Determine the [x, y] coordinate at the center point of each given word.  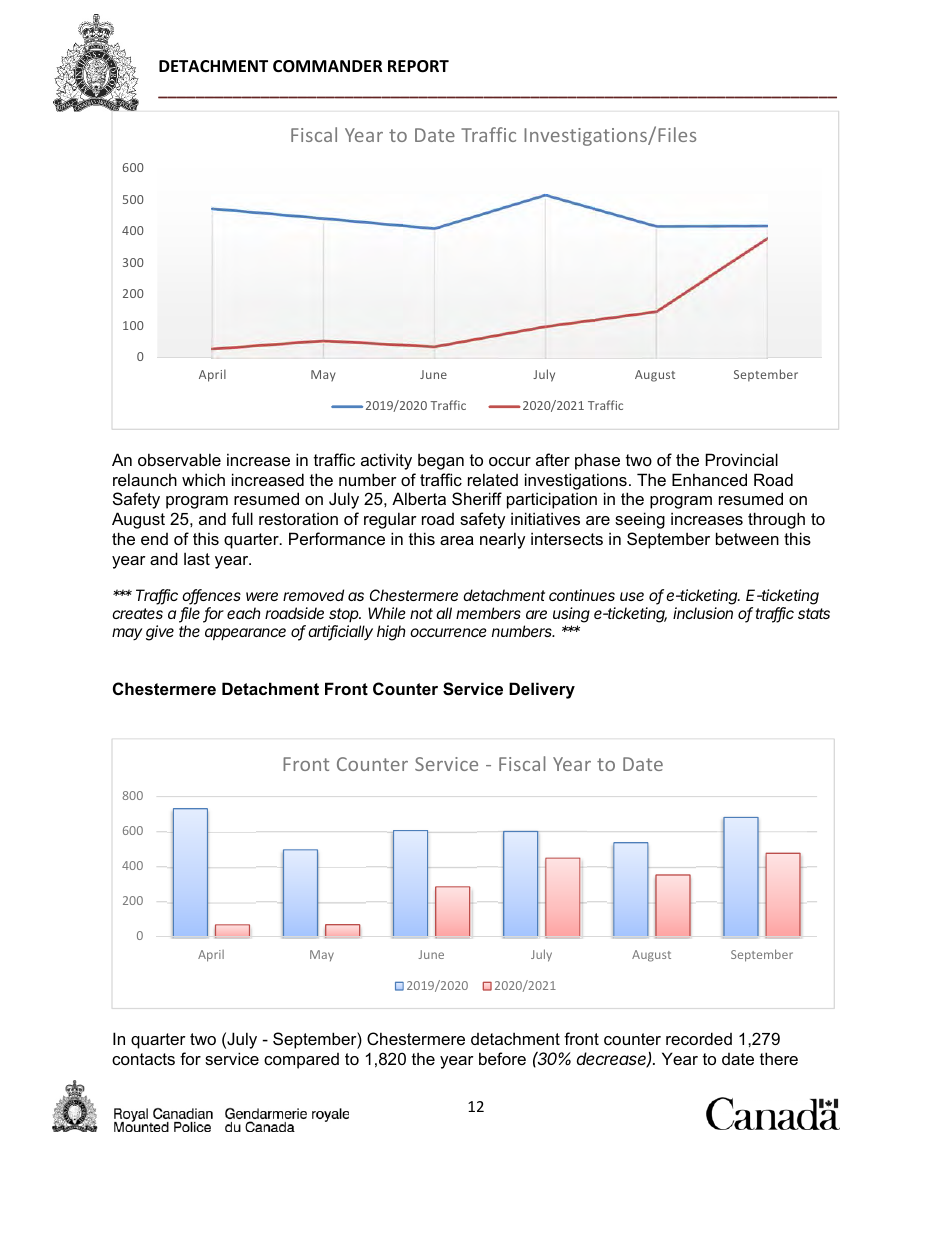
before [502, 1058]
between [747, 538]
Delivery [542, 690]
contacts [143, 1059]
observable [179, 459]
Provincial [742, 459]
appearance [245, 634]
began [441, 461]
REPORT [418, 66]
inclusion [703, 613]
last [197, 558]
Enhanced [709, 479]
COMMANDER [327, 66]
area [457, 540]
